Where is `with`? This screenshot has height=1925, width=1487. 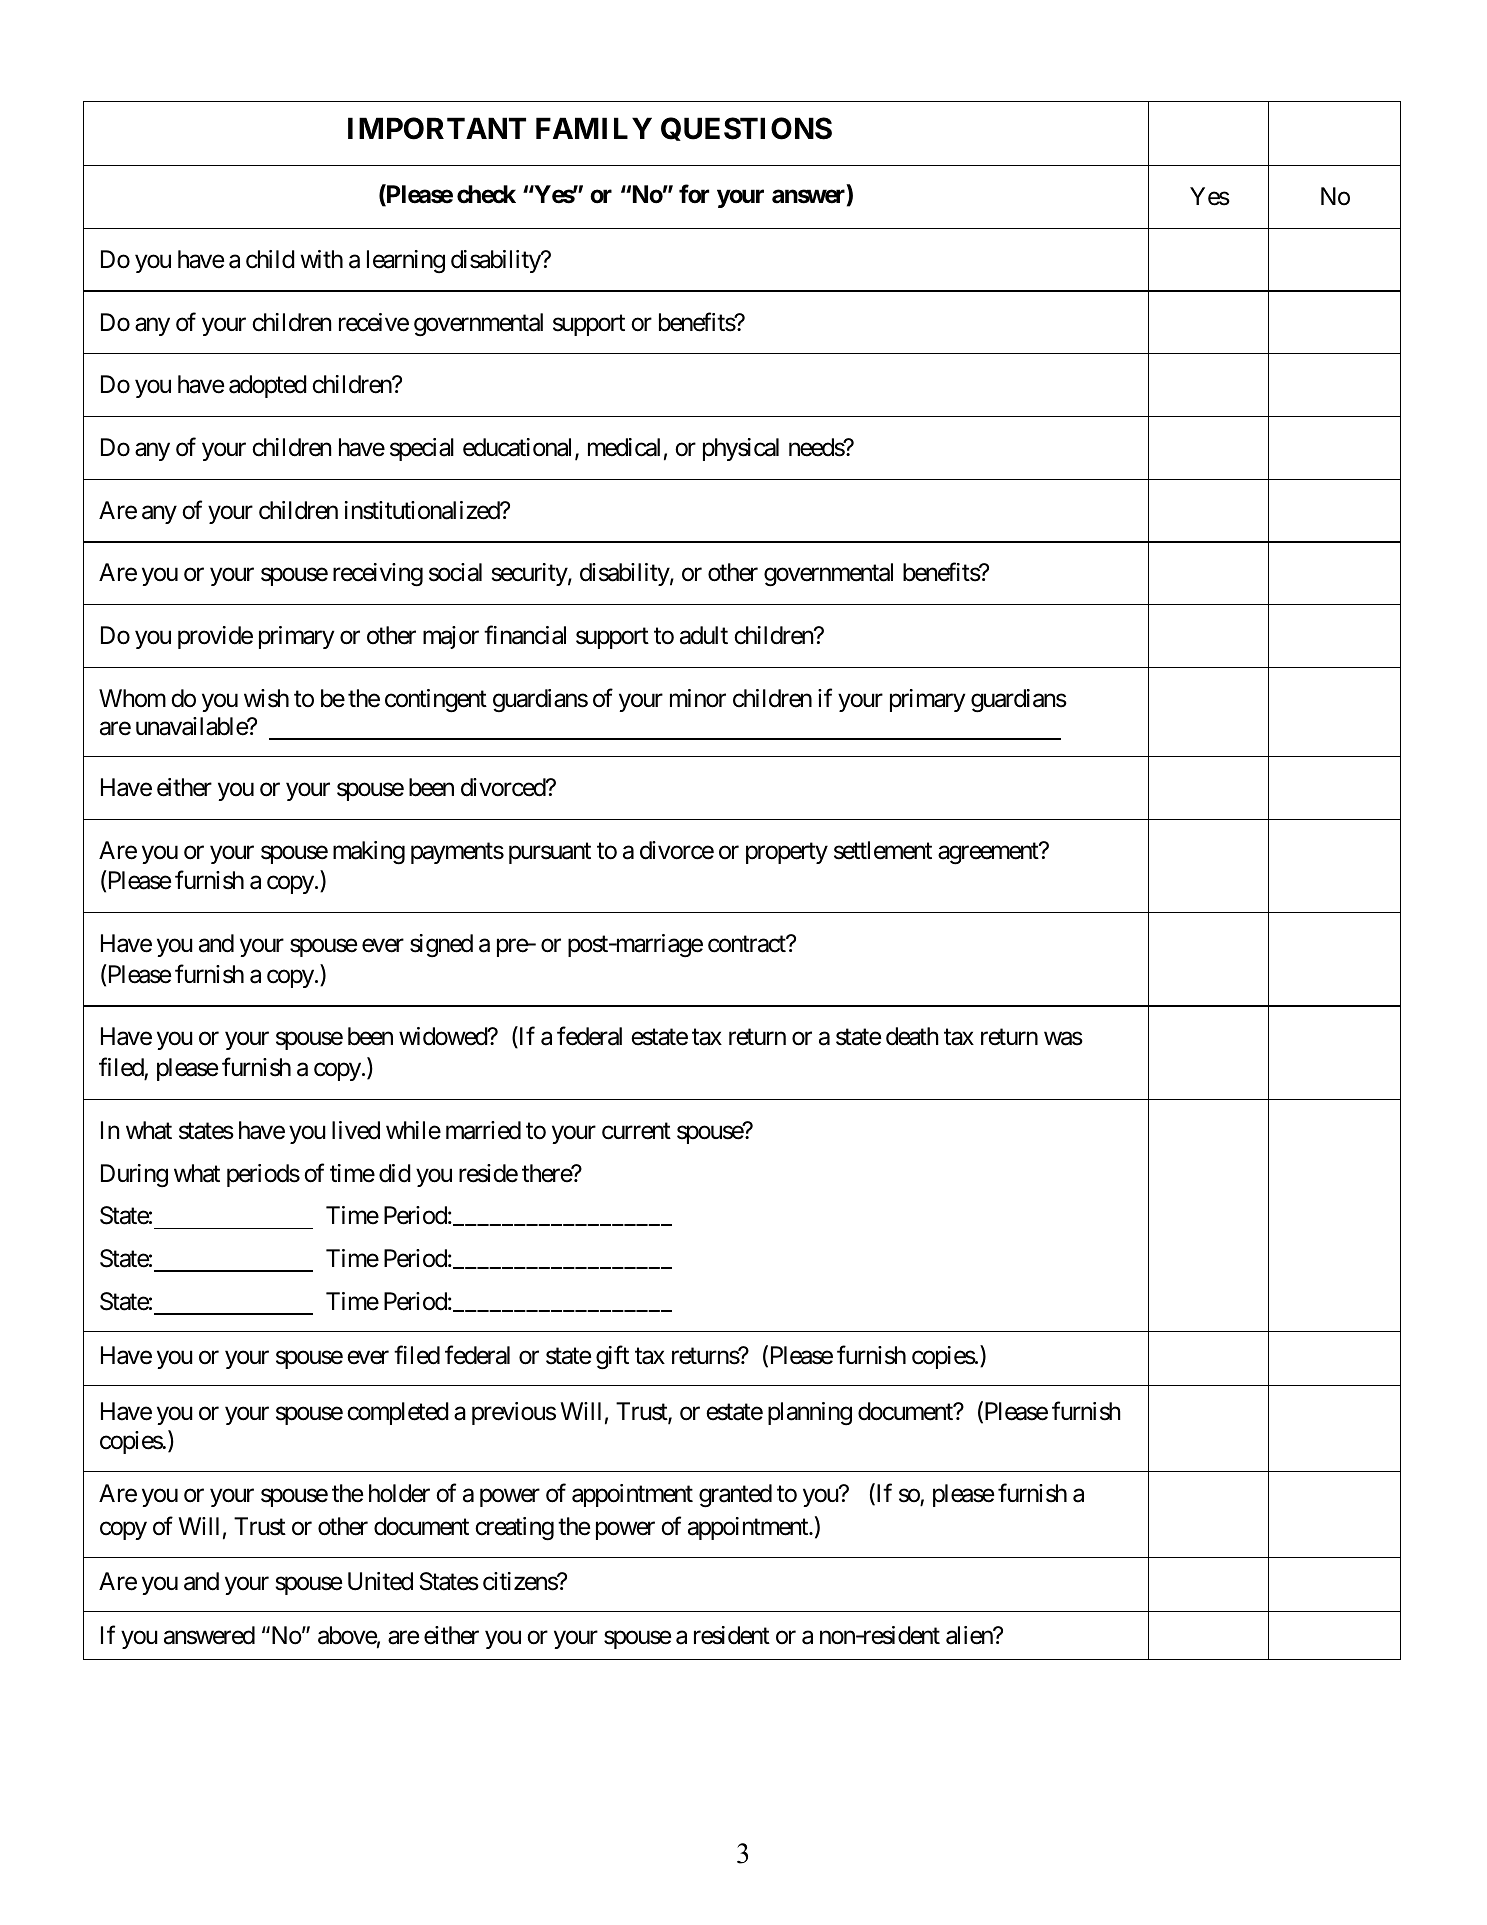 with is located at coordinates (321, 259).
